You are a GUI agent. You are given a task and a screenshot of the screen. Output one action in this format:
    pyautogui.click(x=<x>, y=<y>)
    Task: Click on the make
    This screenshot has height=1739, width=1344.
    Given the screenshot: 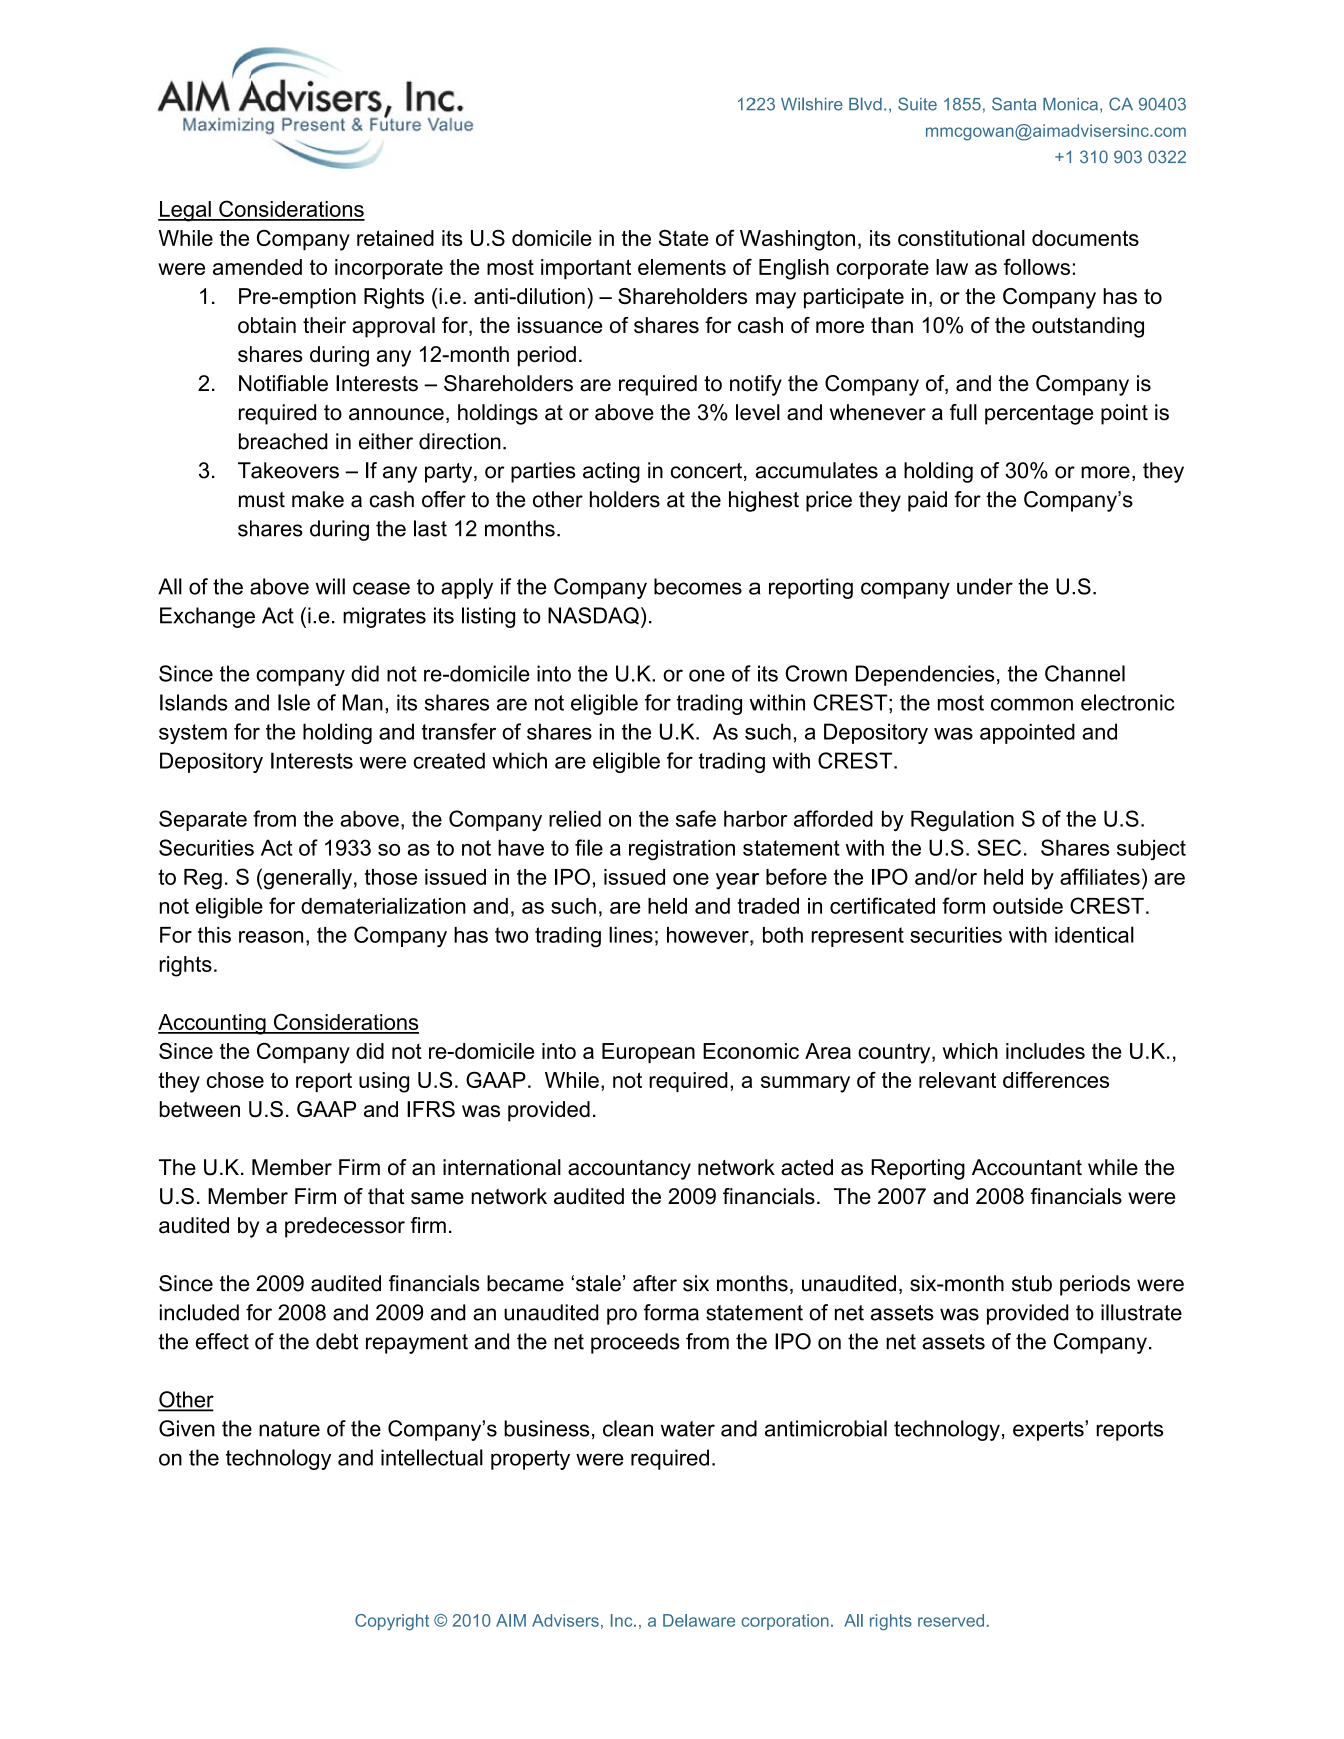 What is the action you would take?
    pyautogui.click(x=318, y=499)
